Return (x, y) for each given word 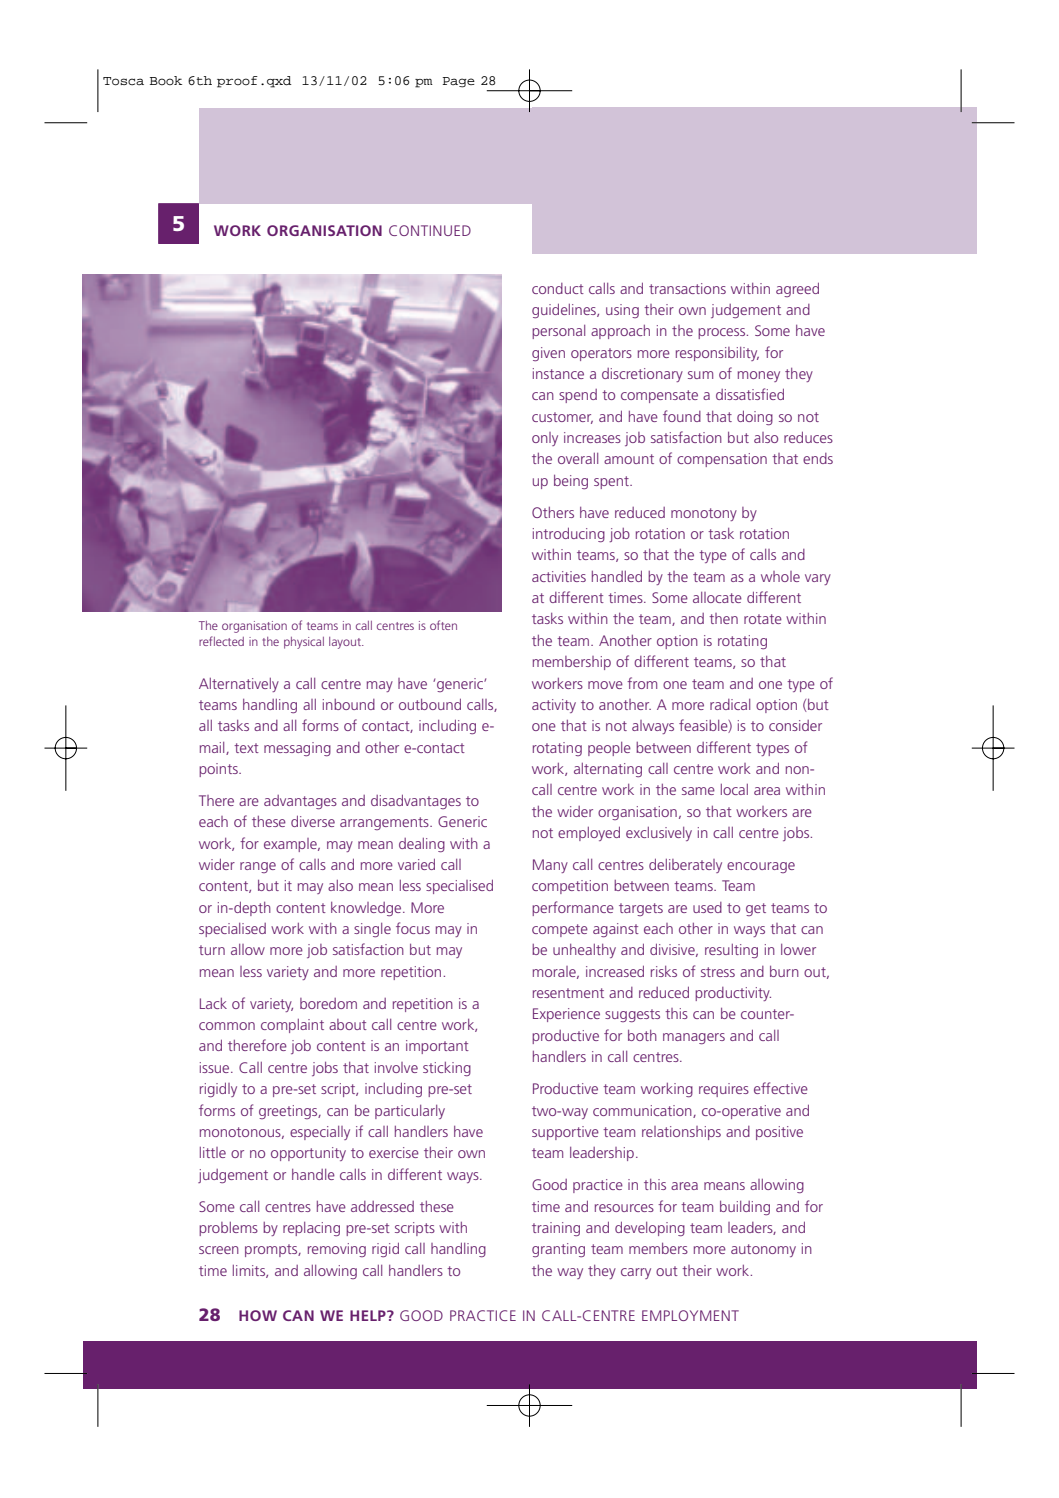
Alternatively (239, 685)
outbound (430, 704)
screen (219, 1250)
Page (458, 82)
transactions (687, 288)
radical (730, 704)
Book (166, 80)
